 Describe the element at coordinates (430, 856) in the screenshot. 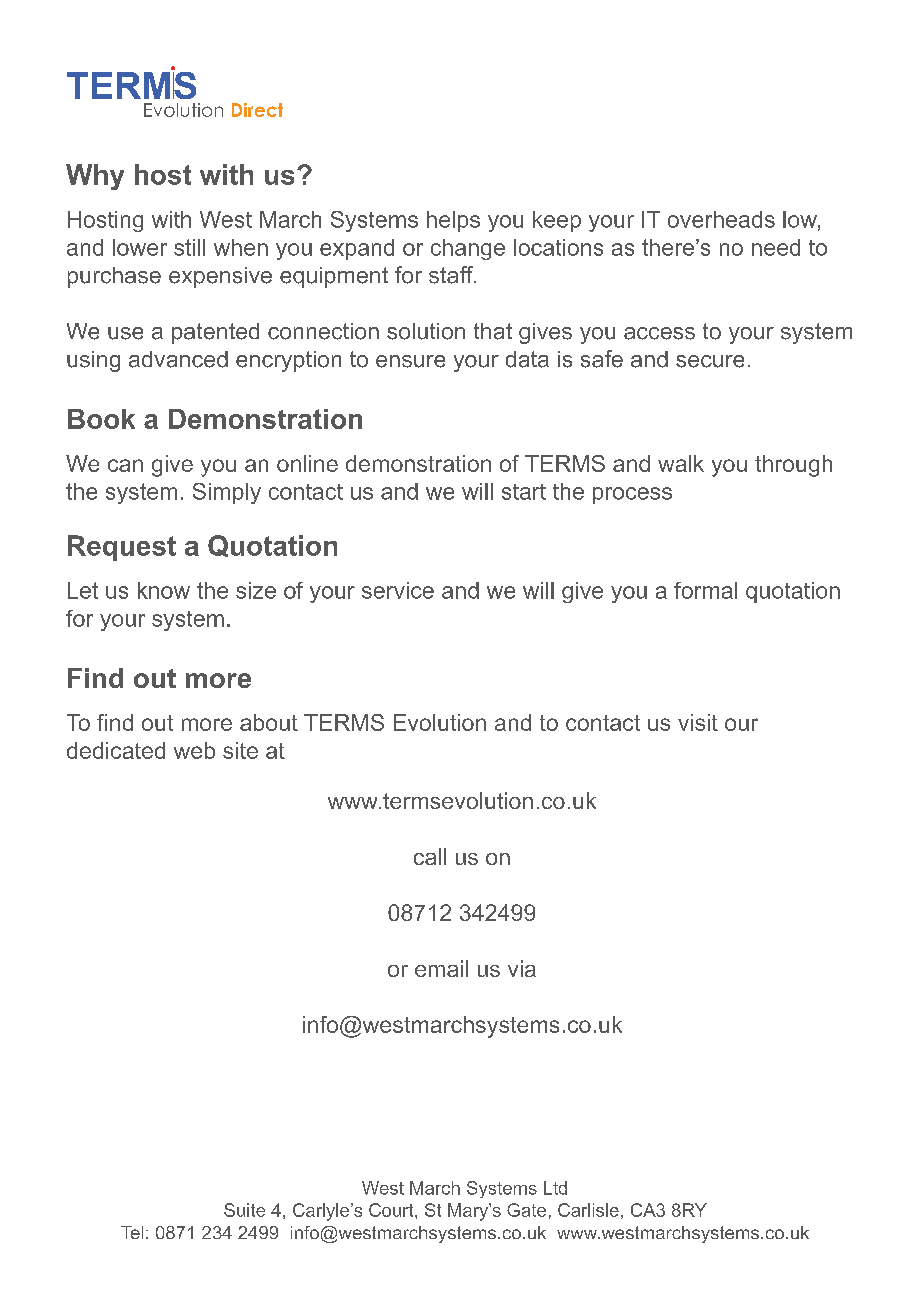

I see `call` at that location.
